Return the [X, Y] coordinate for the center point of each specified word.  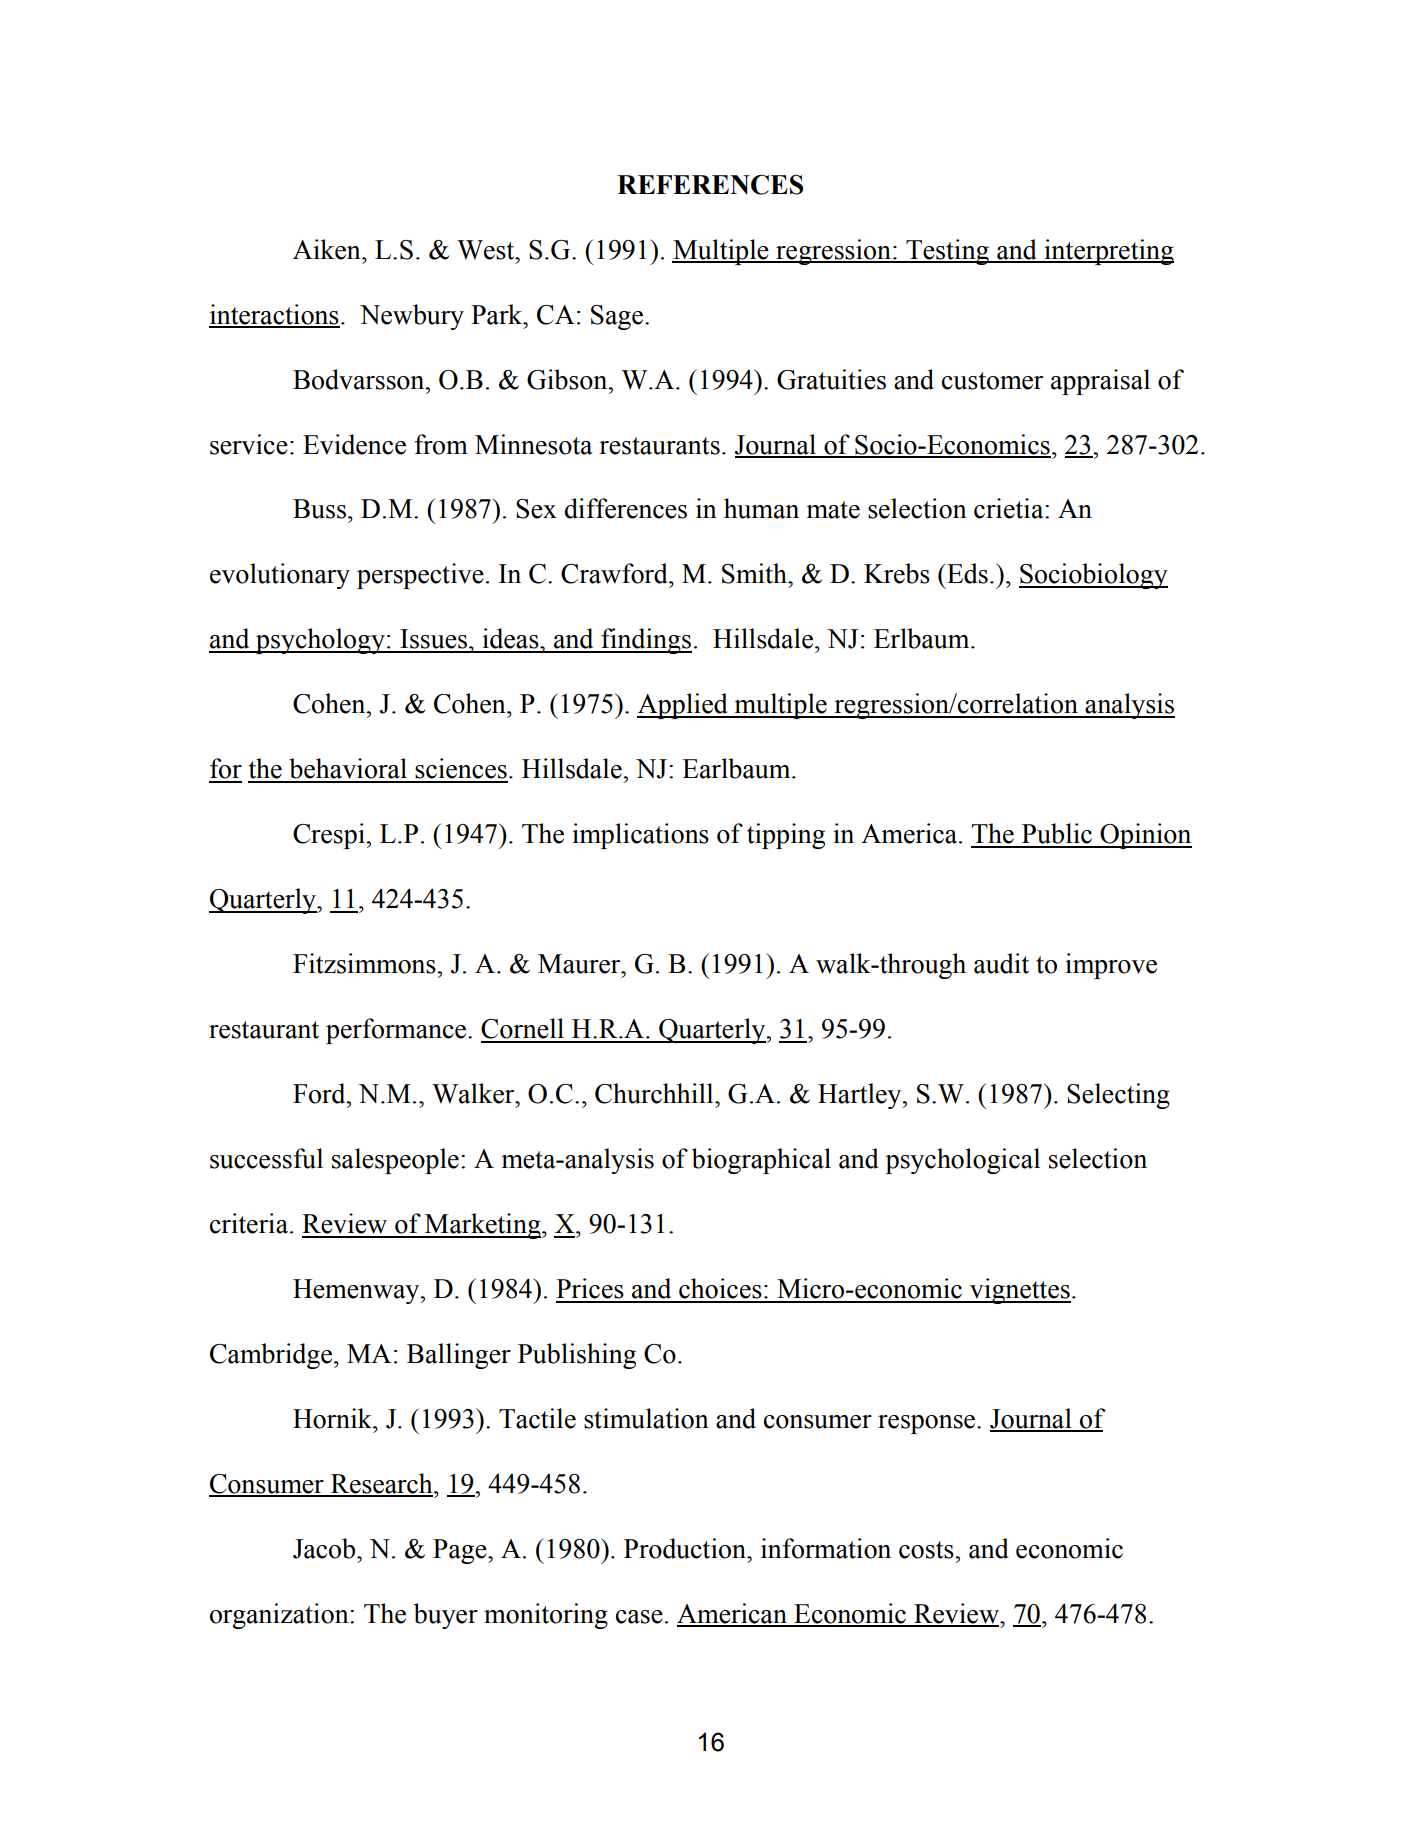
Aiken [328, 249]
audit [1001, 963]
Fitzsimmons [365, 963]
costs [927, 1550]
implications [640, 836]
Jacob [325, 1548]
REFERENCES [710, 185]
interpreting [1108, 252]
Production [686, 1548]
